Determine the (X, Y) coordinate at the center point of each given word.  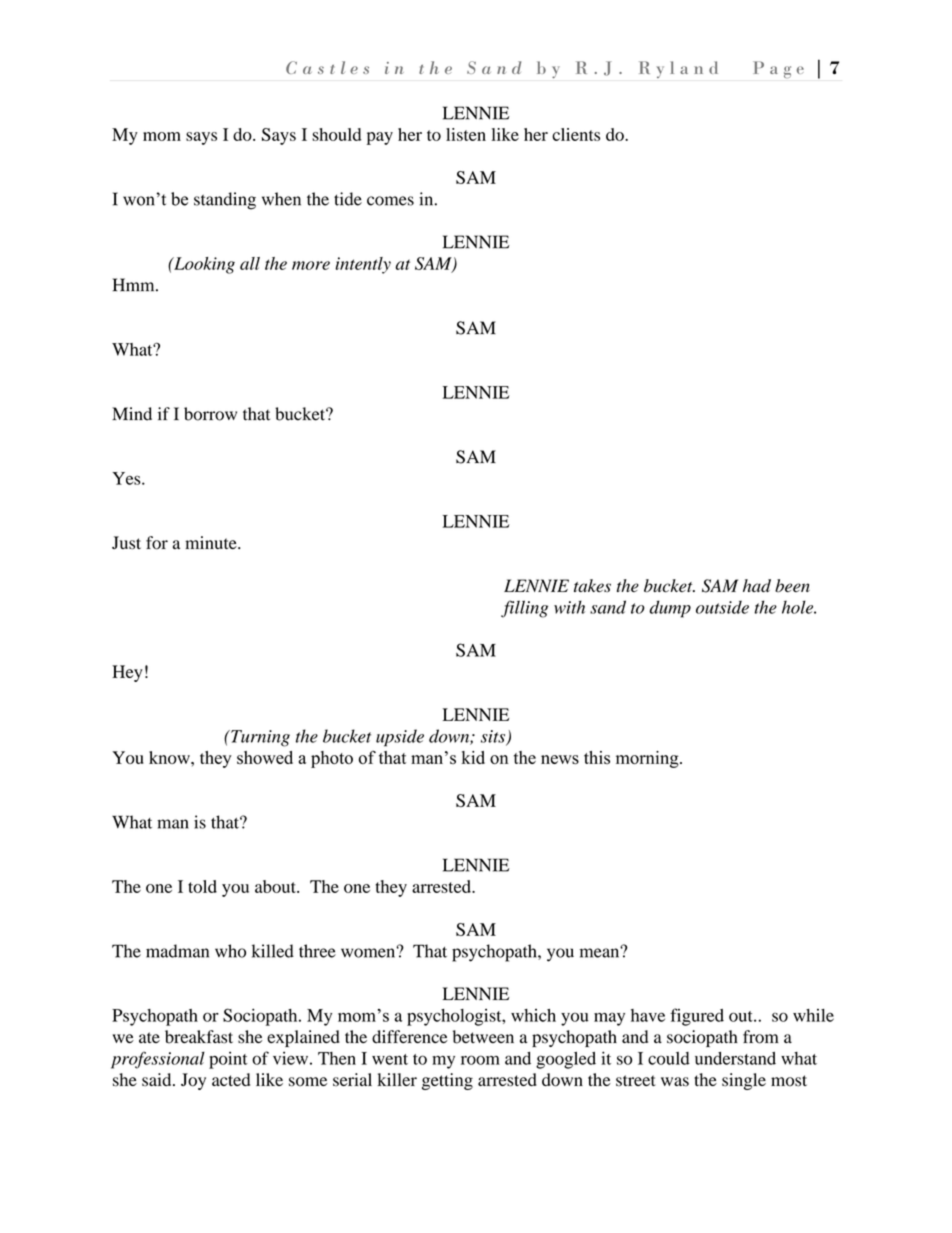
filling (524, 609)
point (228, 1060)
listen (466, 134)
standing (225, 201)
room (480, 1060)
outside (722, 607)
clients (576, 134)
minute (212, 542)
